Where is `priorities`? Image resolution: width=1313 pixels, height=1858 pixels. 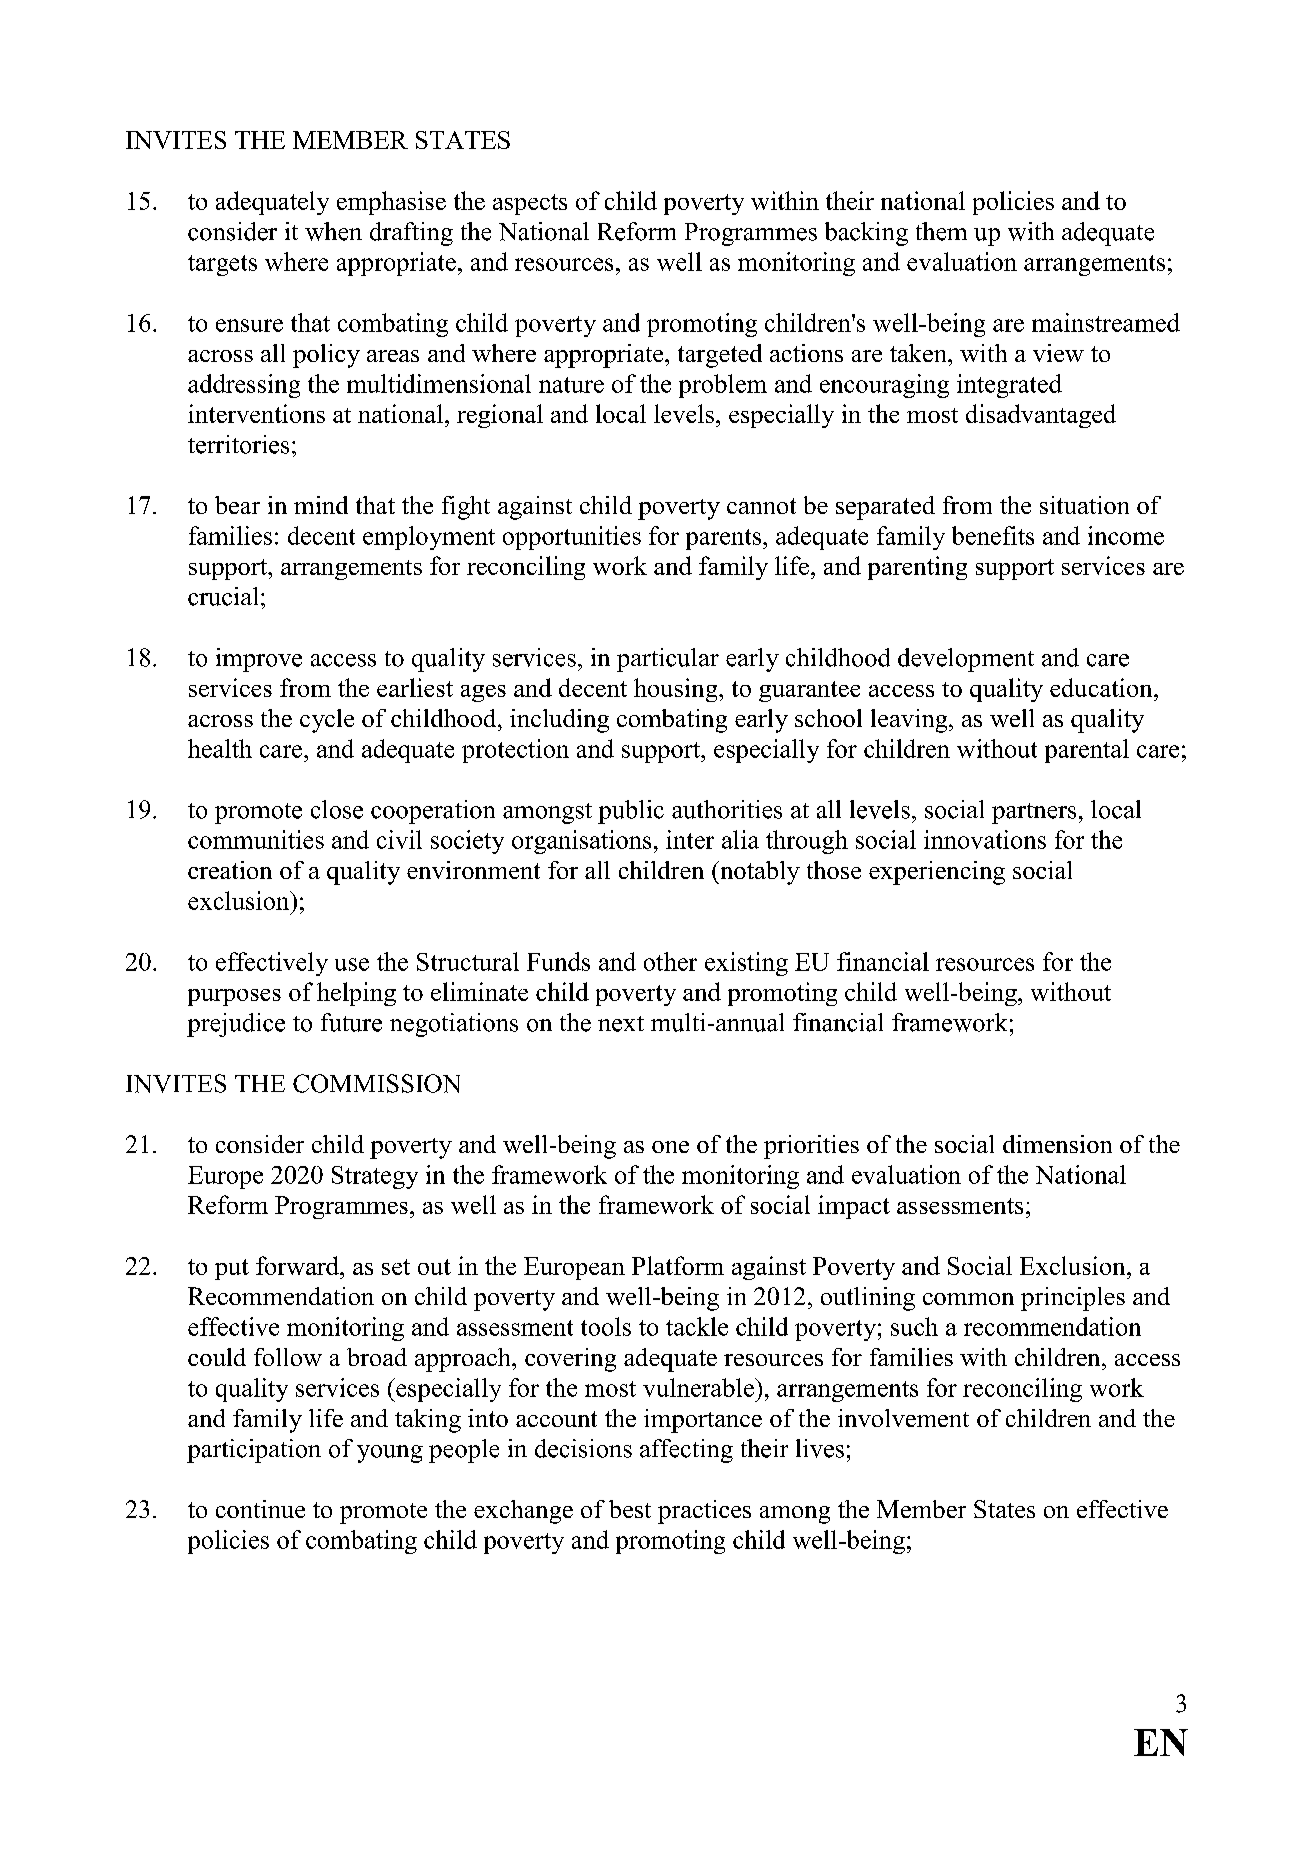
priorities is located at coordinates (811, 1147).
